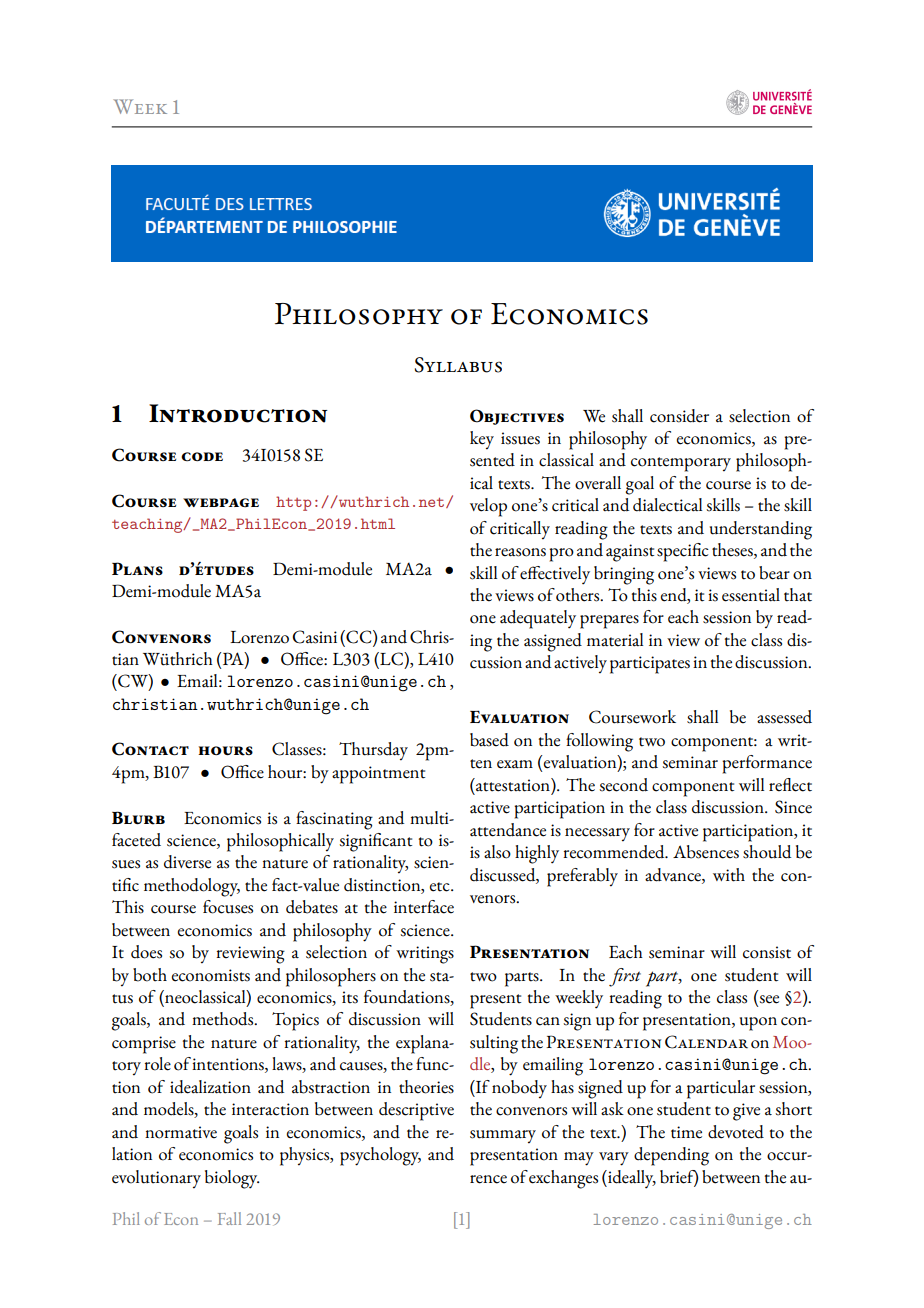  What do you see at coordinates (520, 552) in the screenshot?
I see `reasons` at bounding box center [520, 552].
